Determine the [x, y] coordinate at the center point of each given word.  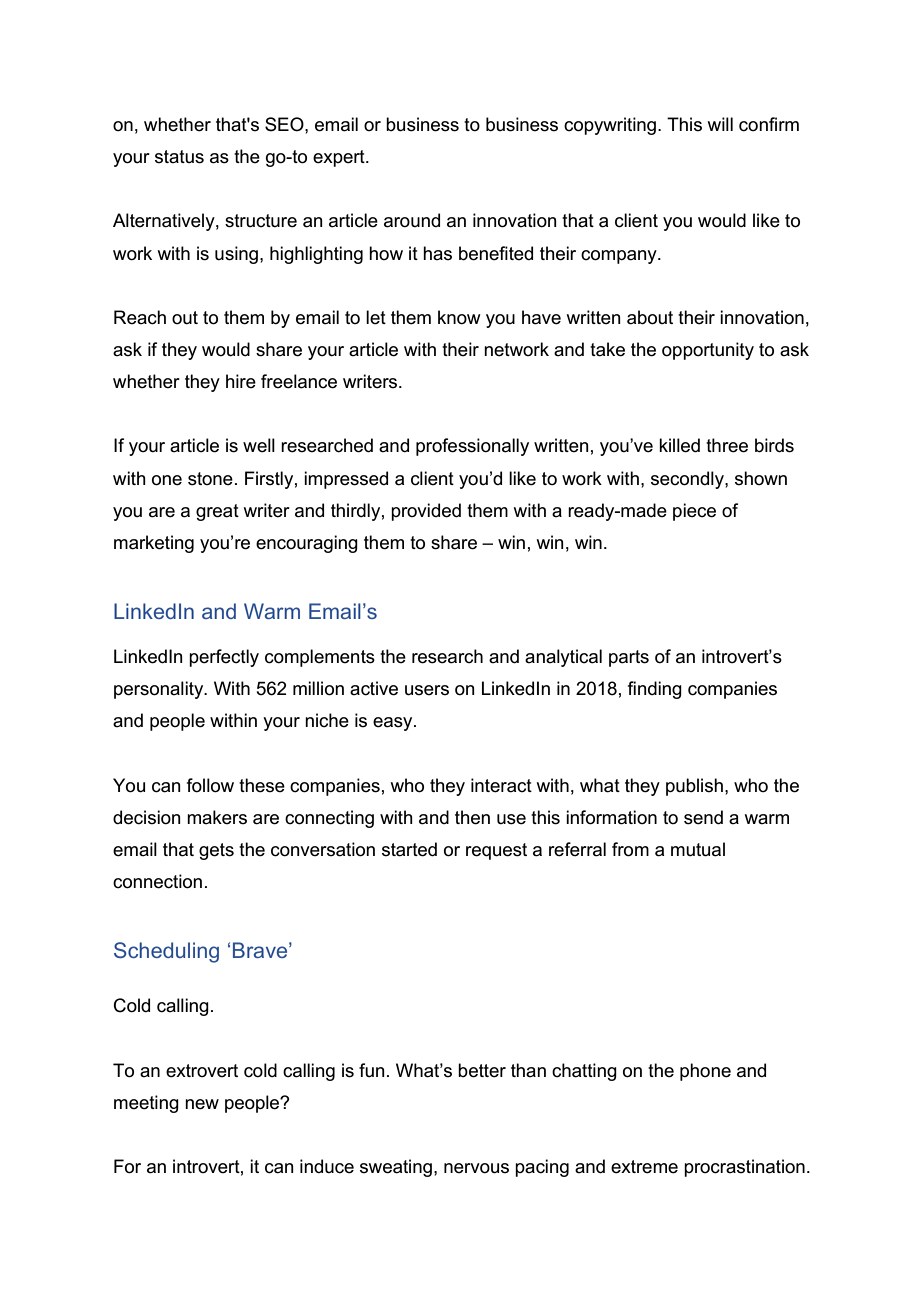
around [412, 220]
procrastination [744, 1168]
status [179, 157]
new [202, 1104]
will [720, 124]
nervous [476, 1168]
